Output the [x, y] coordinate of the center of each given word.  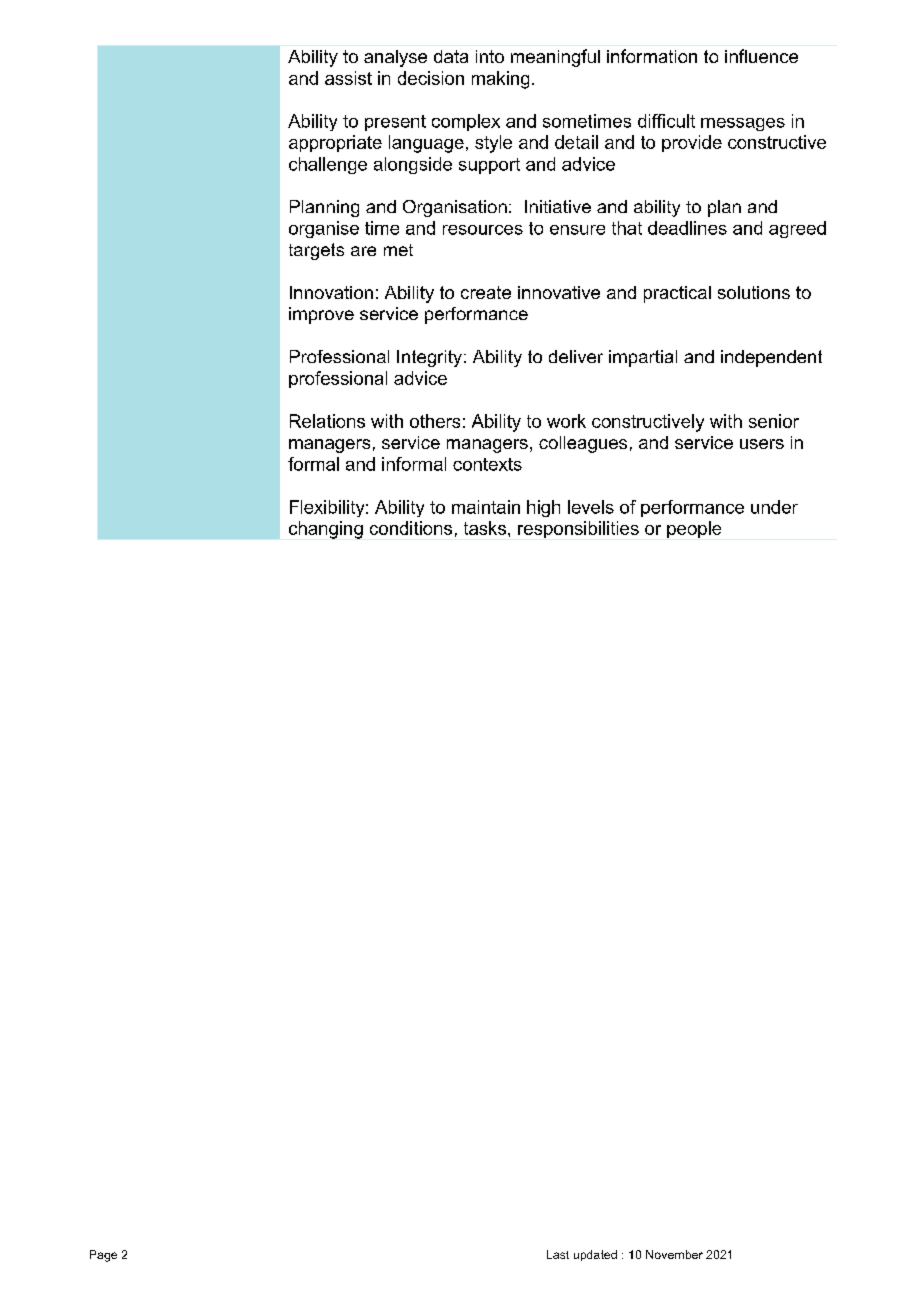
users [762, 444]
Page [103, 1256]
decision [431, 78]
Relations [327, 421]
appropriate [335, 143]
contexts [487, 464]
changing [326, 530]
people [694, 529]
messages [743, 124]
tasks [485, 528]
